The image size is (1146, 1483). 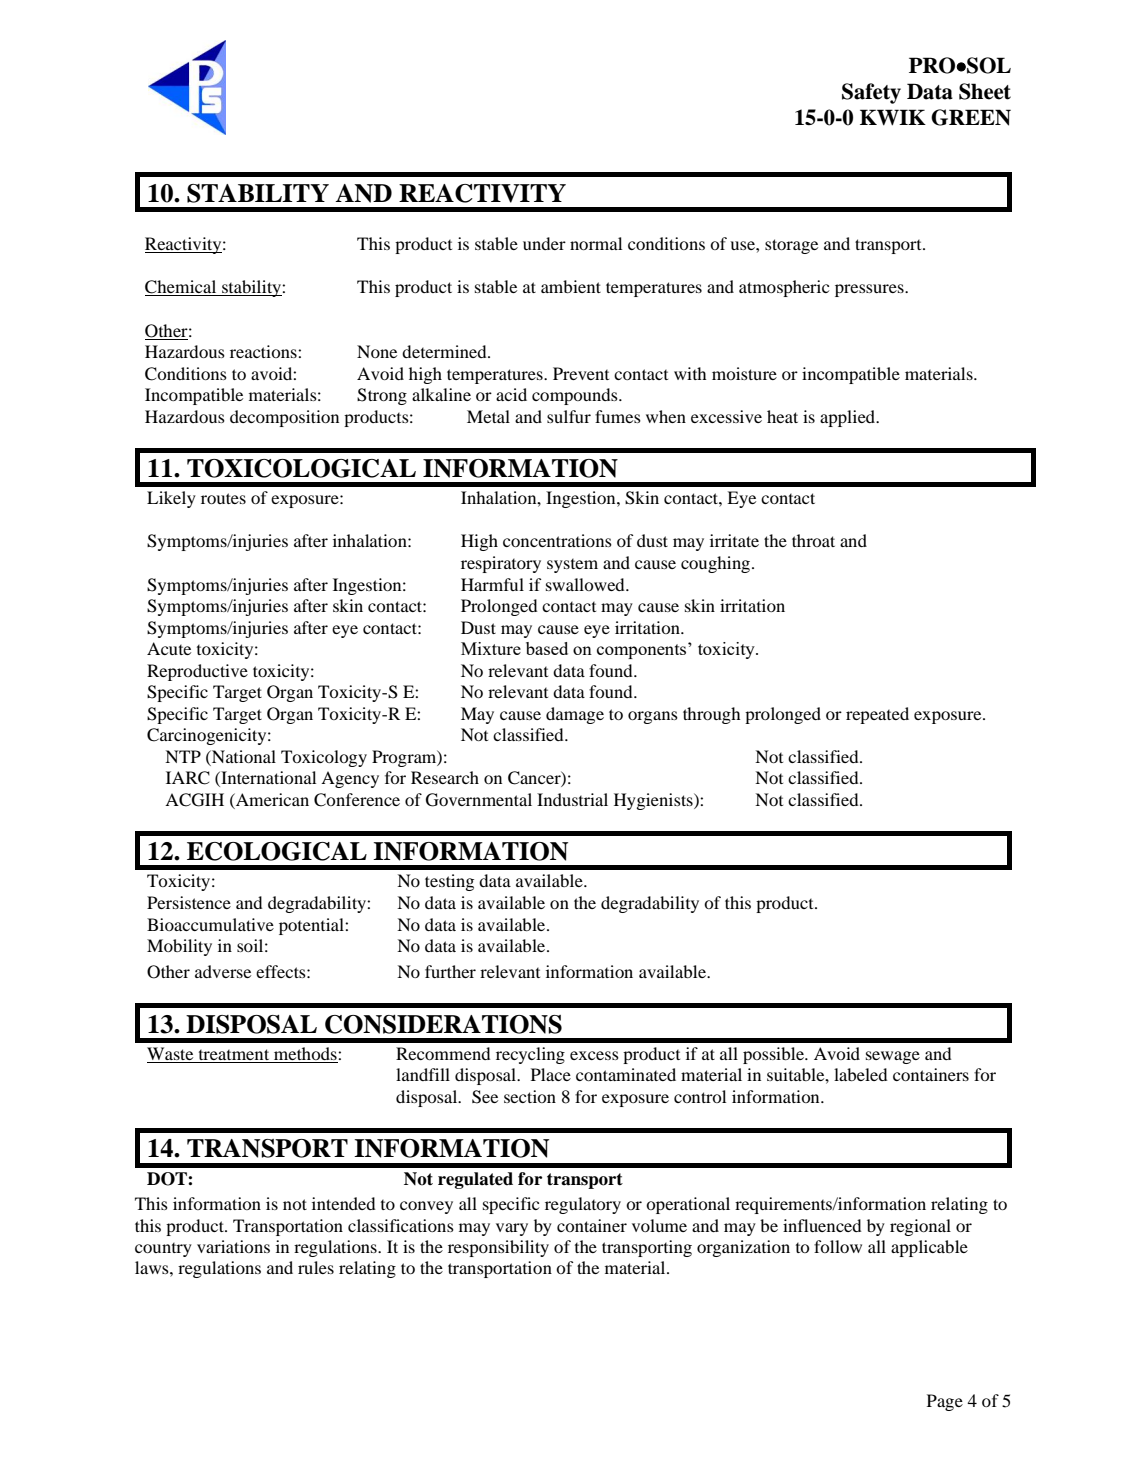 I want to click on applied, so click(x=849, y=418).
